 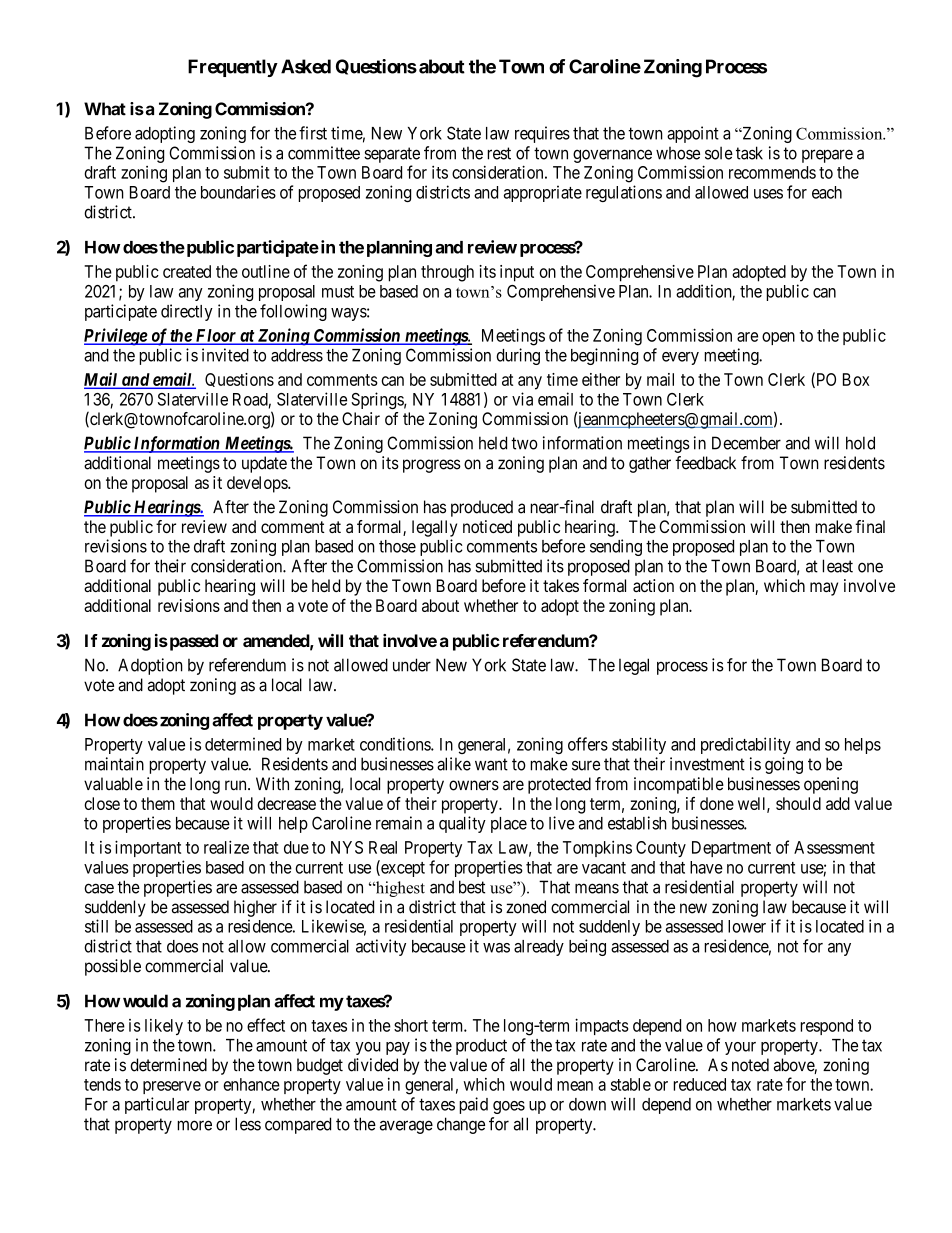 What do you see at coordinates (561, 585) in the page?
I see `takes` at bounding box center [561, 585].
